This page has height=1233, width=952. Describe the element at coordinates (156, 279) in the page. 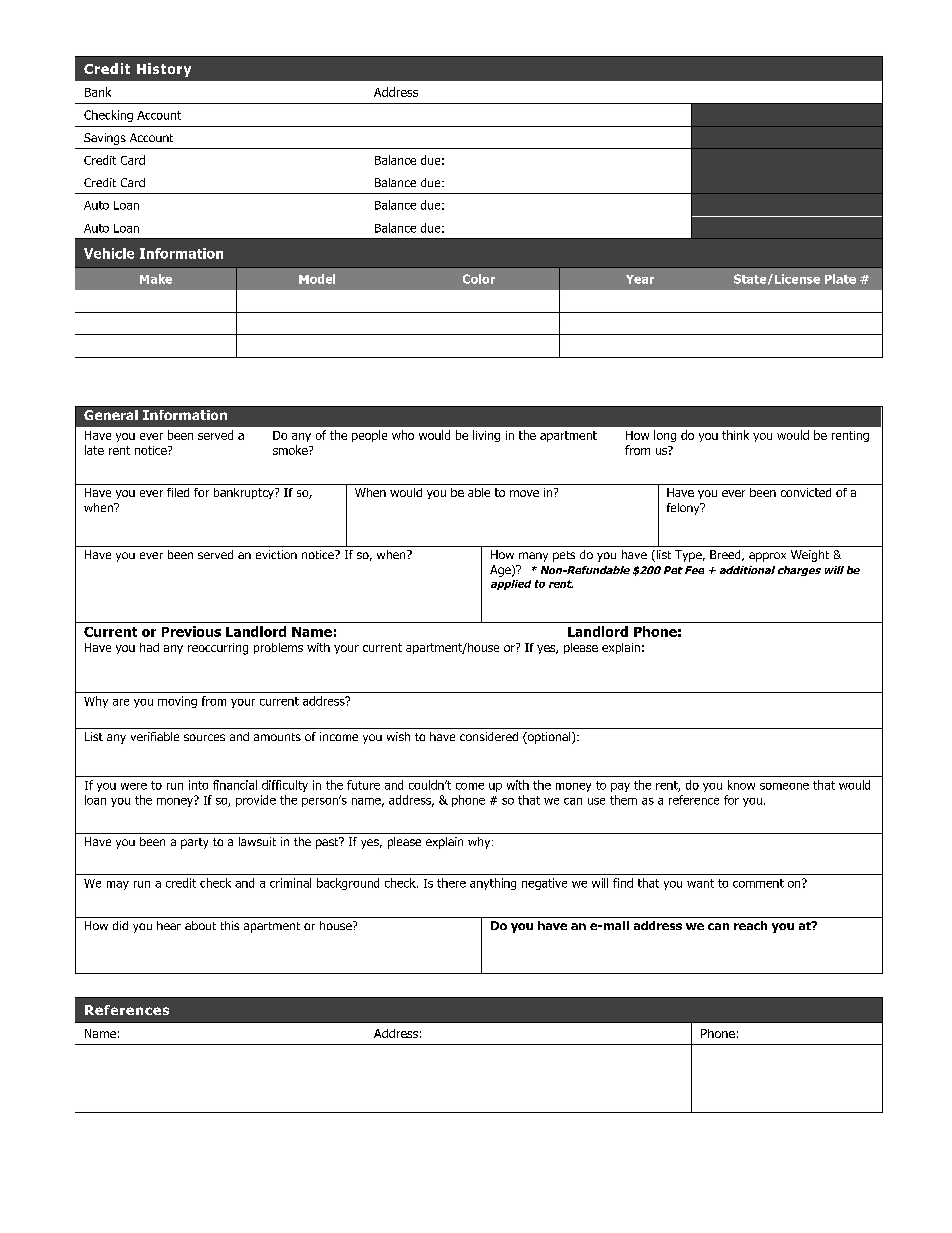

I see `Make` at that location.
